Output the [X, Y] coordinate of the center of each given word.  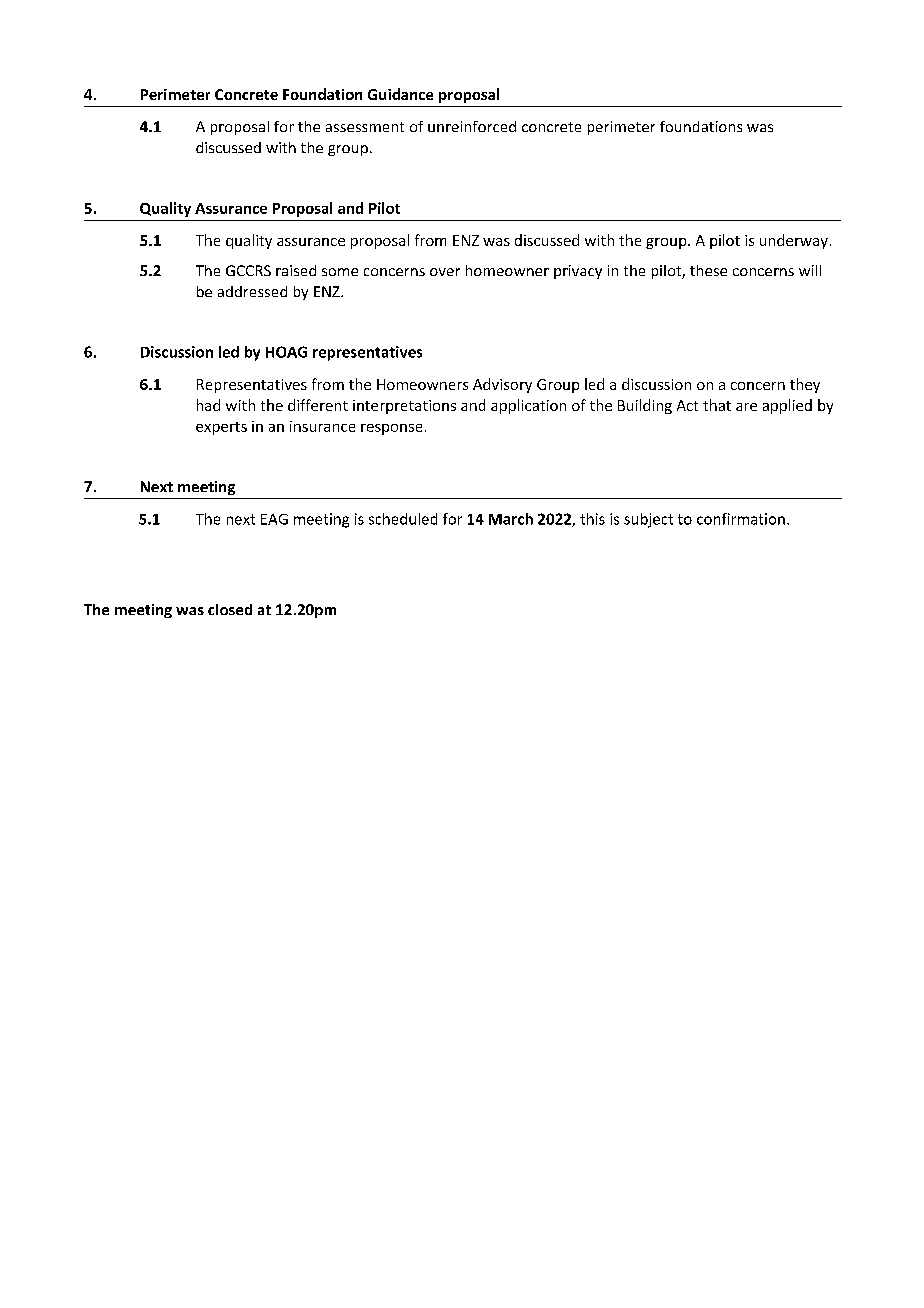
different [318, 405]
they [805, 385]
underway [794, 241]
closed [230, 609]
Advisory [502, 385]
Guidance [400, 94]
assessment [365, 127]
